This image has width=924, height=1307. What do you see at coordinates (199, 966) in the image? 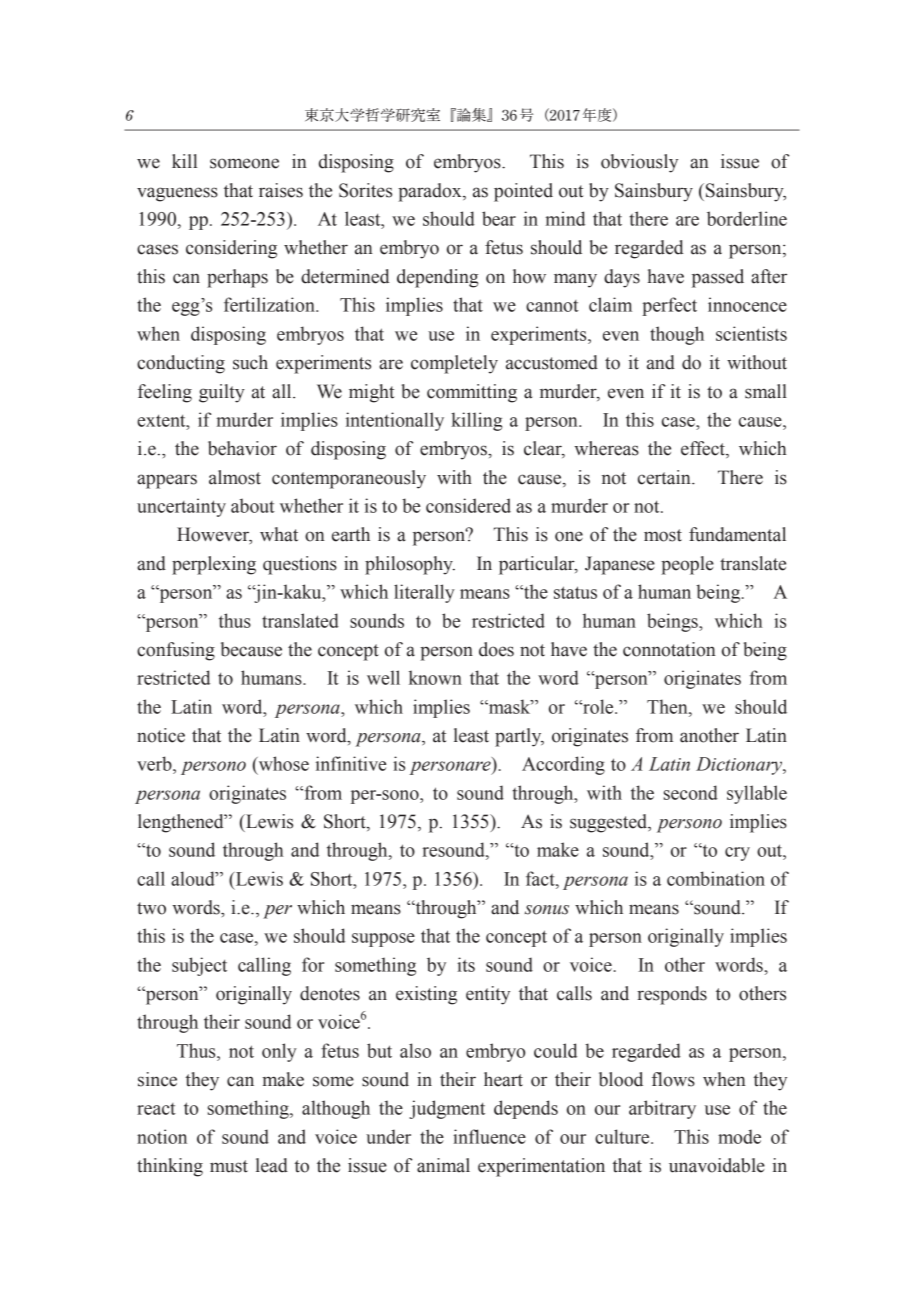
I see `subject` at bounding box center [199, 966].
